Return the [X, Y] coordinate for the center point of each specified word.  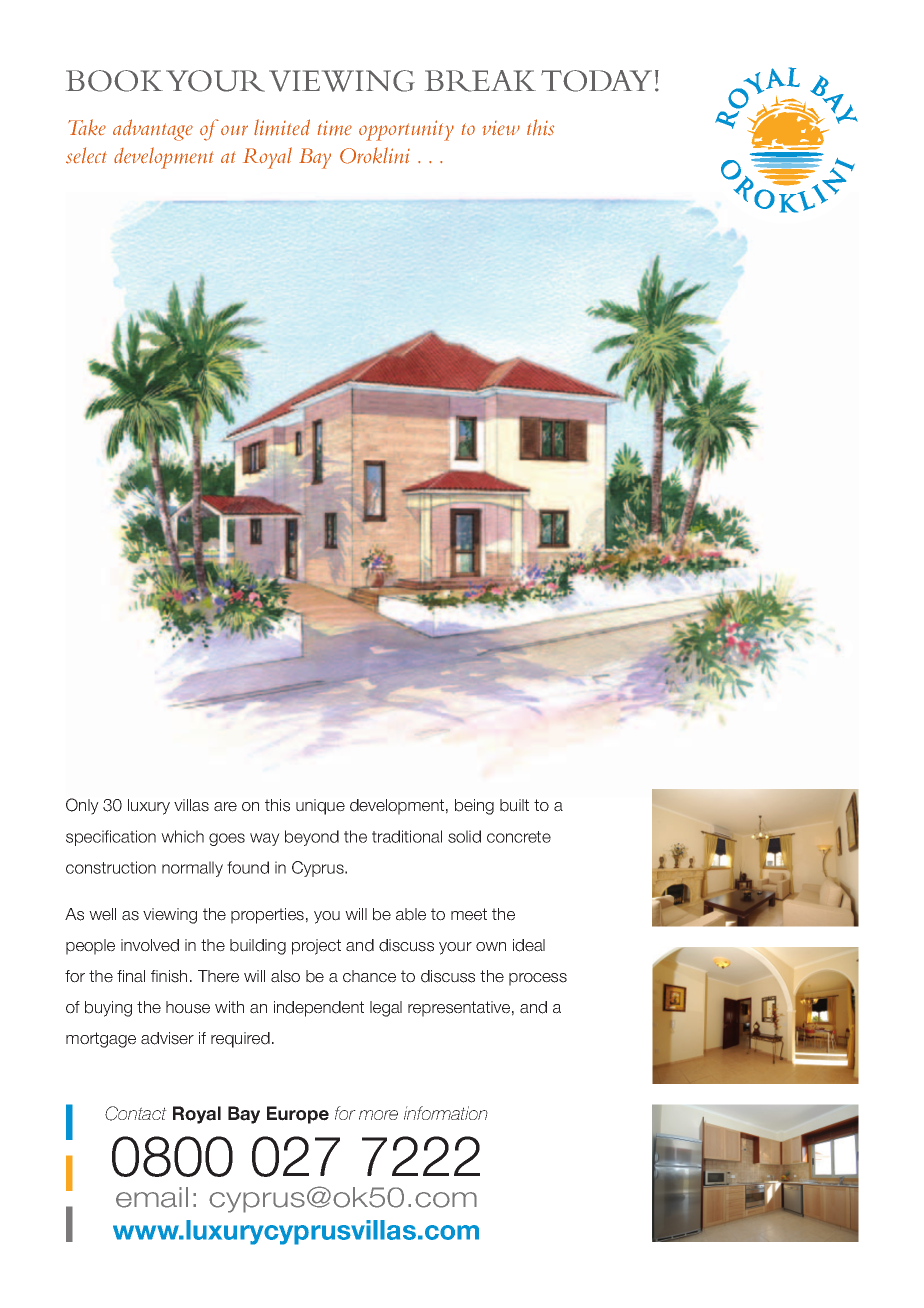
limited [282, 127]
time [335, 128]
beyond [312, 838]
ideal [529, 945]
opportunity [406, 130]
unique [320, 807]
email [152, 1197]
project [316, 947]
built [514, 805]
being [474, 807]
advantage [153, 130]
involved [150, 945]
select [86, 155]
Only [82, 806]
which [182, 836]
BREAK [480, 81]
